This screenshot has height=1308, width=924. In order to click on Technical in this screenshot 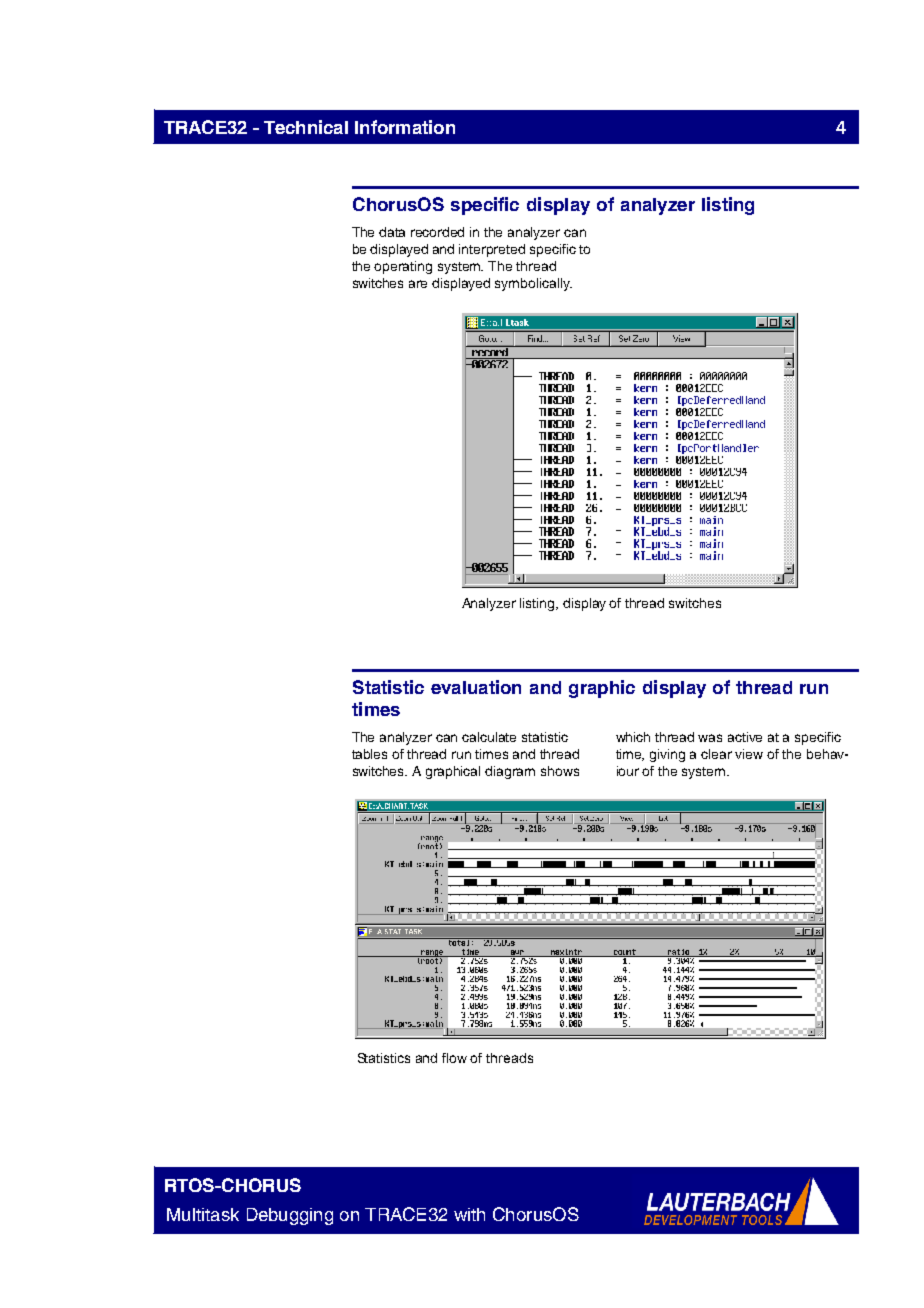, I will do `click(306, 127)`.
